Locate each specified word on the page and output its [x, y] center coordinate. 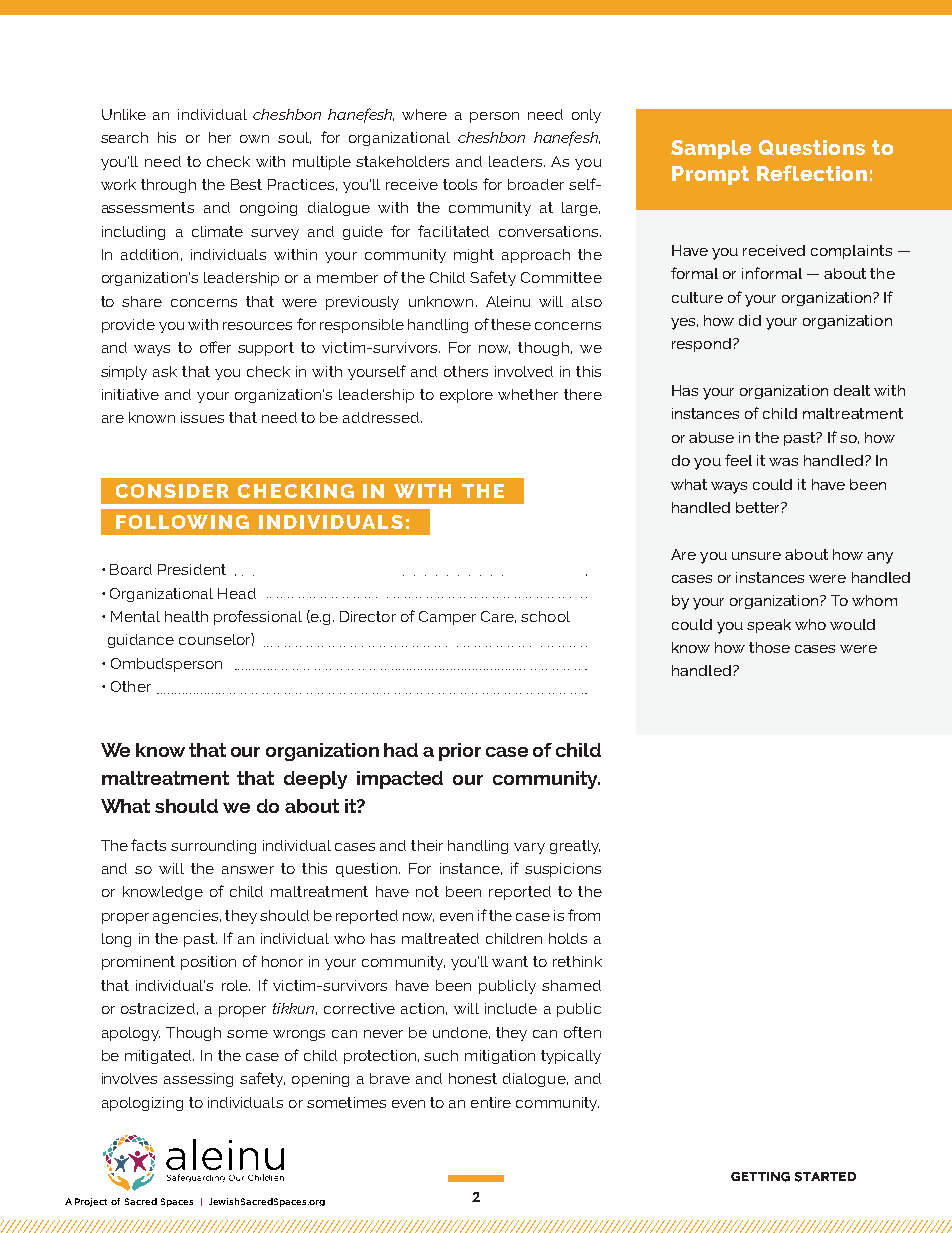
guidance [141, 641]
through [168, 186]
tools [460, 184]
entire [491, 1102]
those [769, 647]
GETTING [760, 1177]
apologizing [142, 1104]
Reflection [812, 173]
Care [498, 617]
